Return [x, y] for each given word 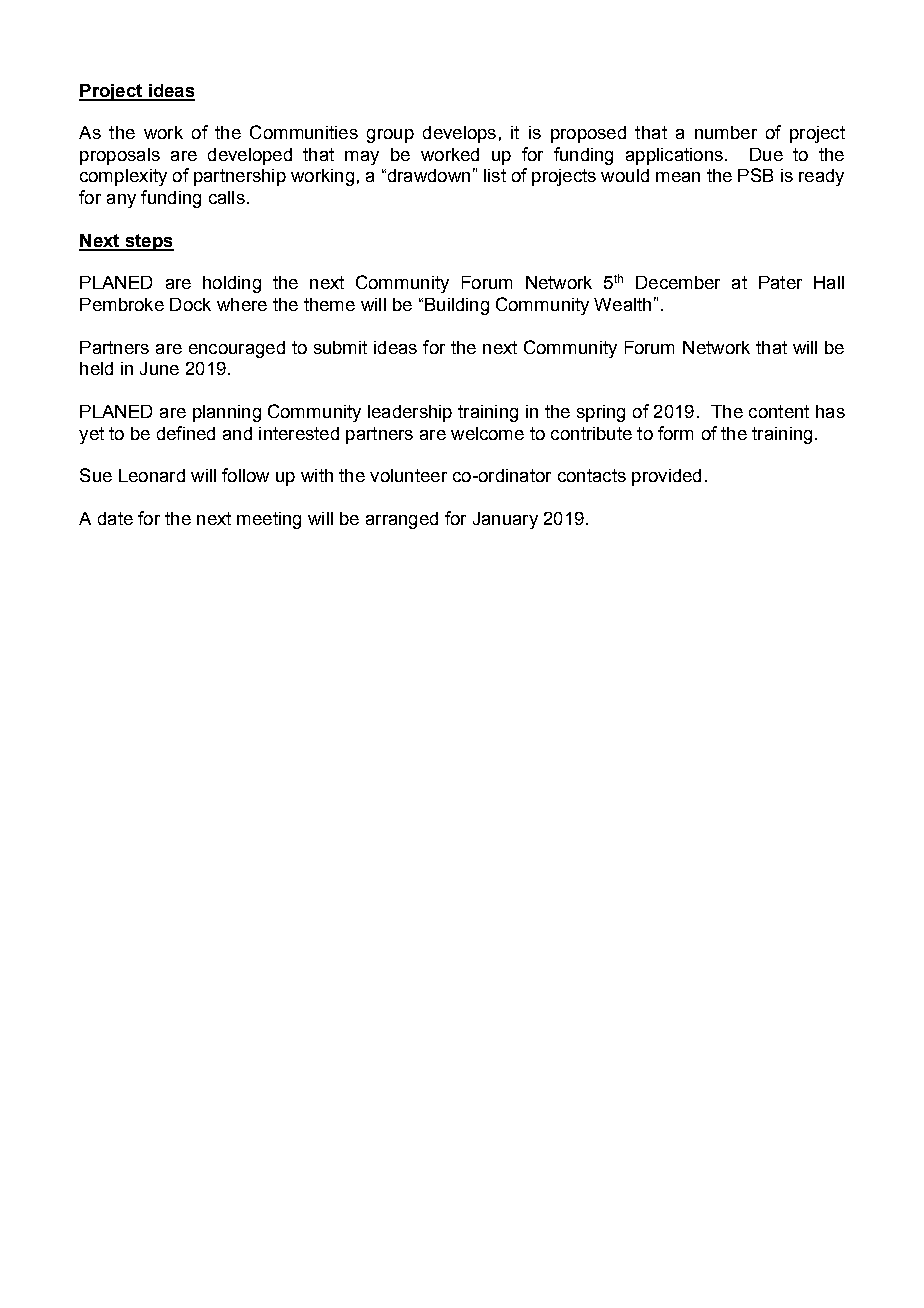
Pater [780, 282]
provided [666, 477]
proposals [120, 156]
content [779, 411]
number [726, 132]
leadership [410, 413]
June [159, 368]
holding [232, 284]
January [505, 520]
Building [457, 306]
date [115, 518]
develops [459, 134]
